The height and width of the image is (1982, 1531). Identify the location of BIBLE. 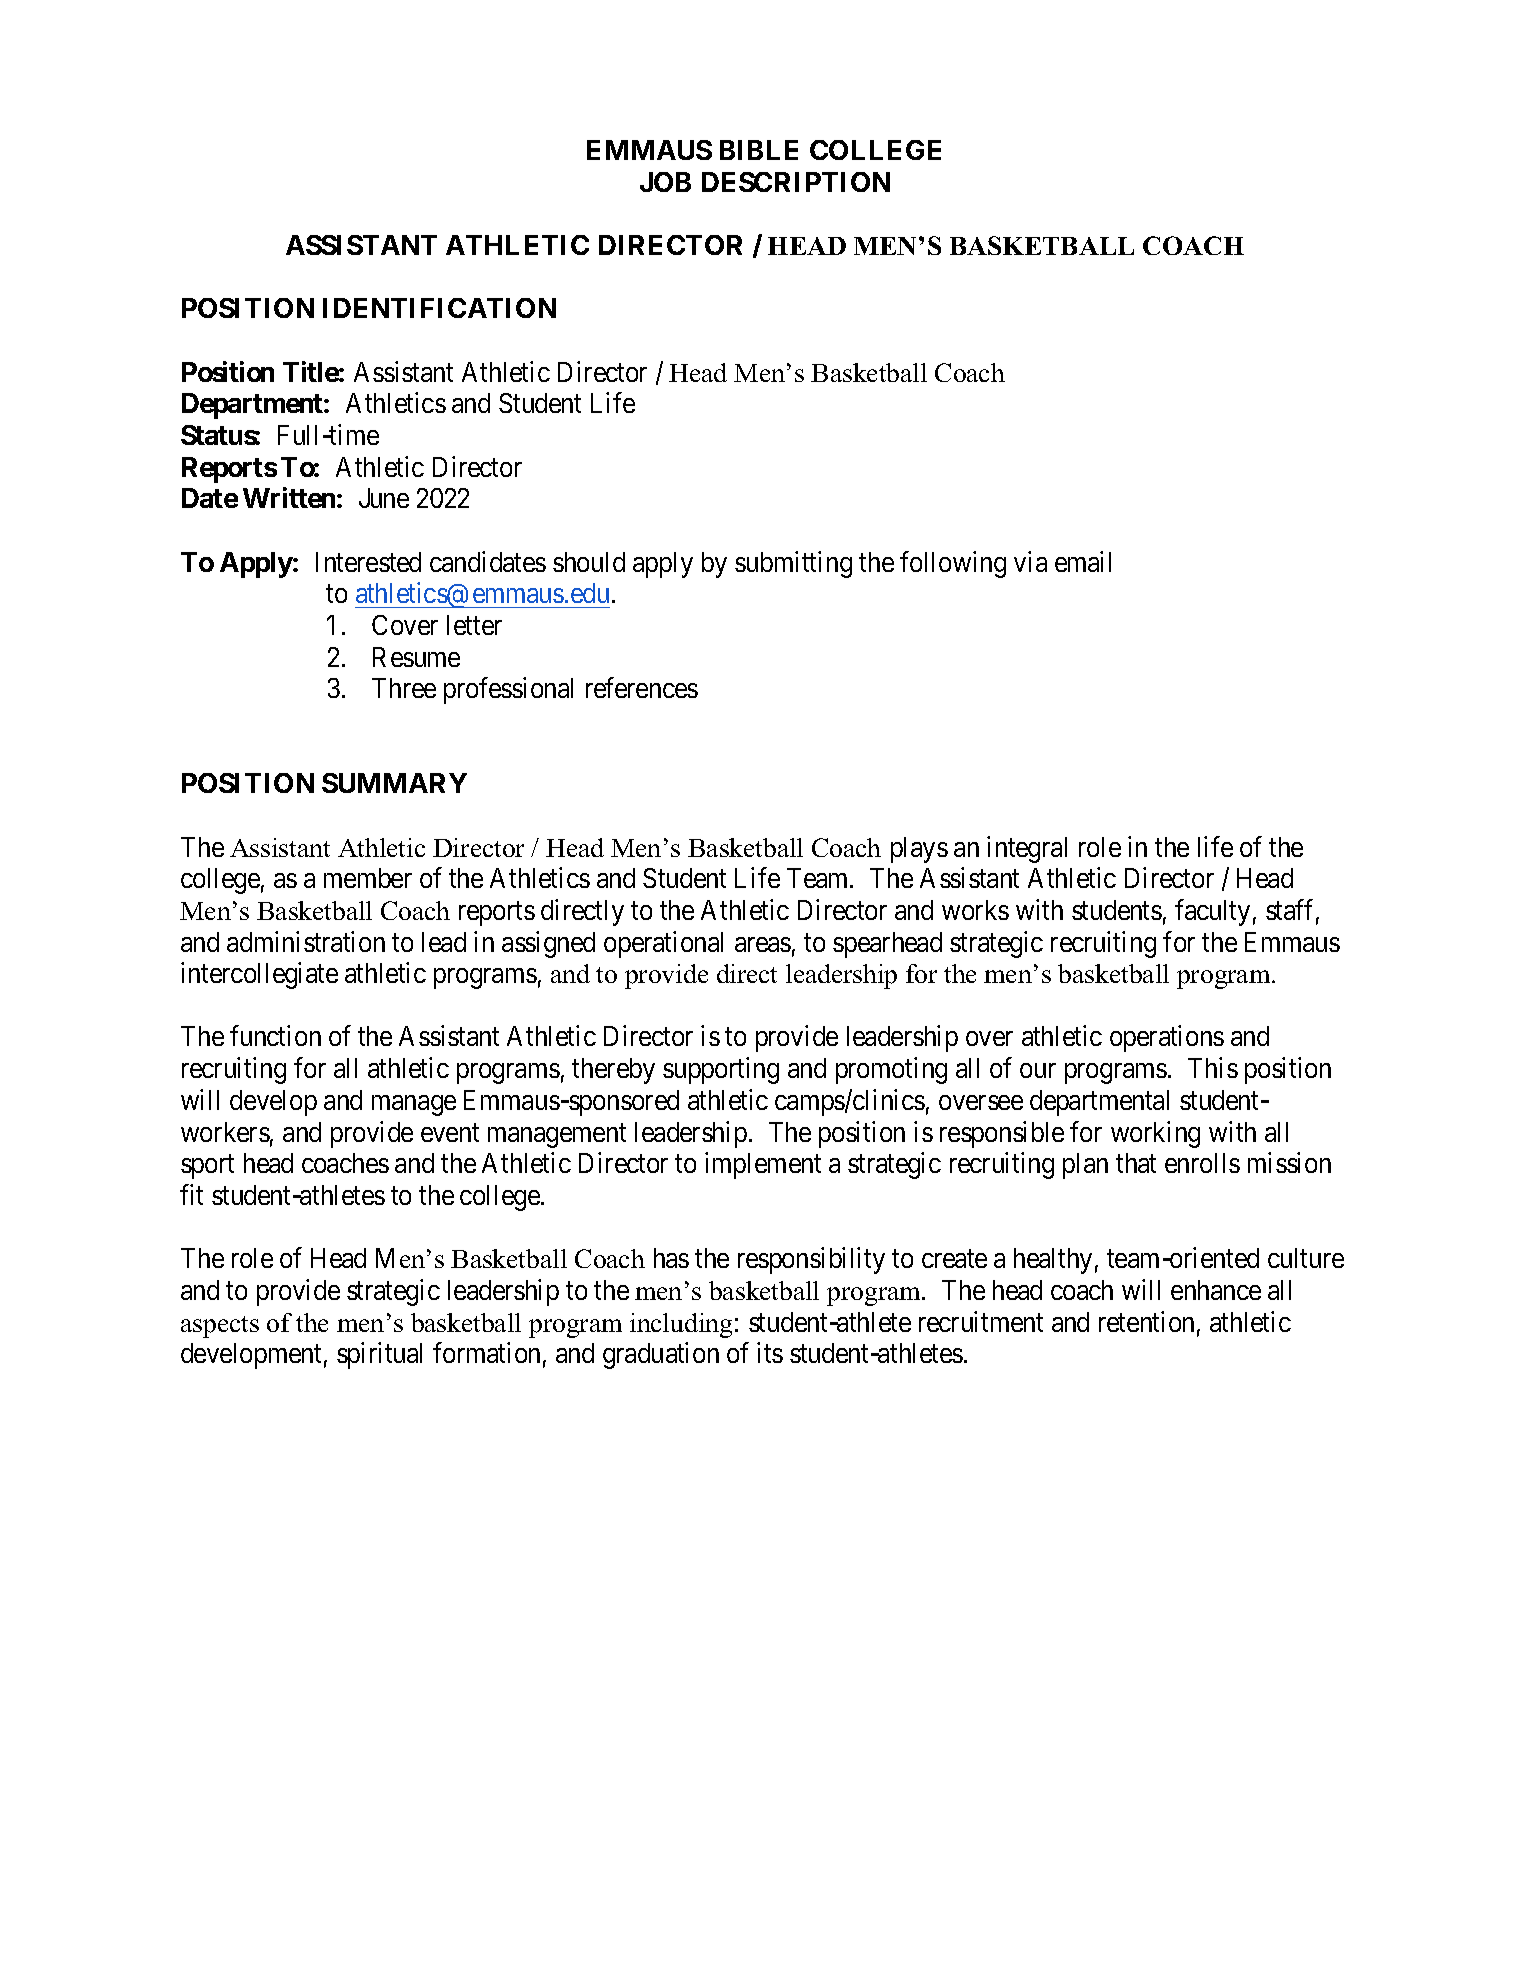
(759, 150).
